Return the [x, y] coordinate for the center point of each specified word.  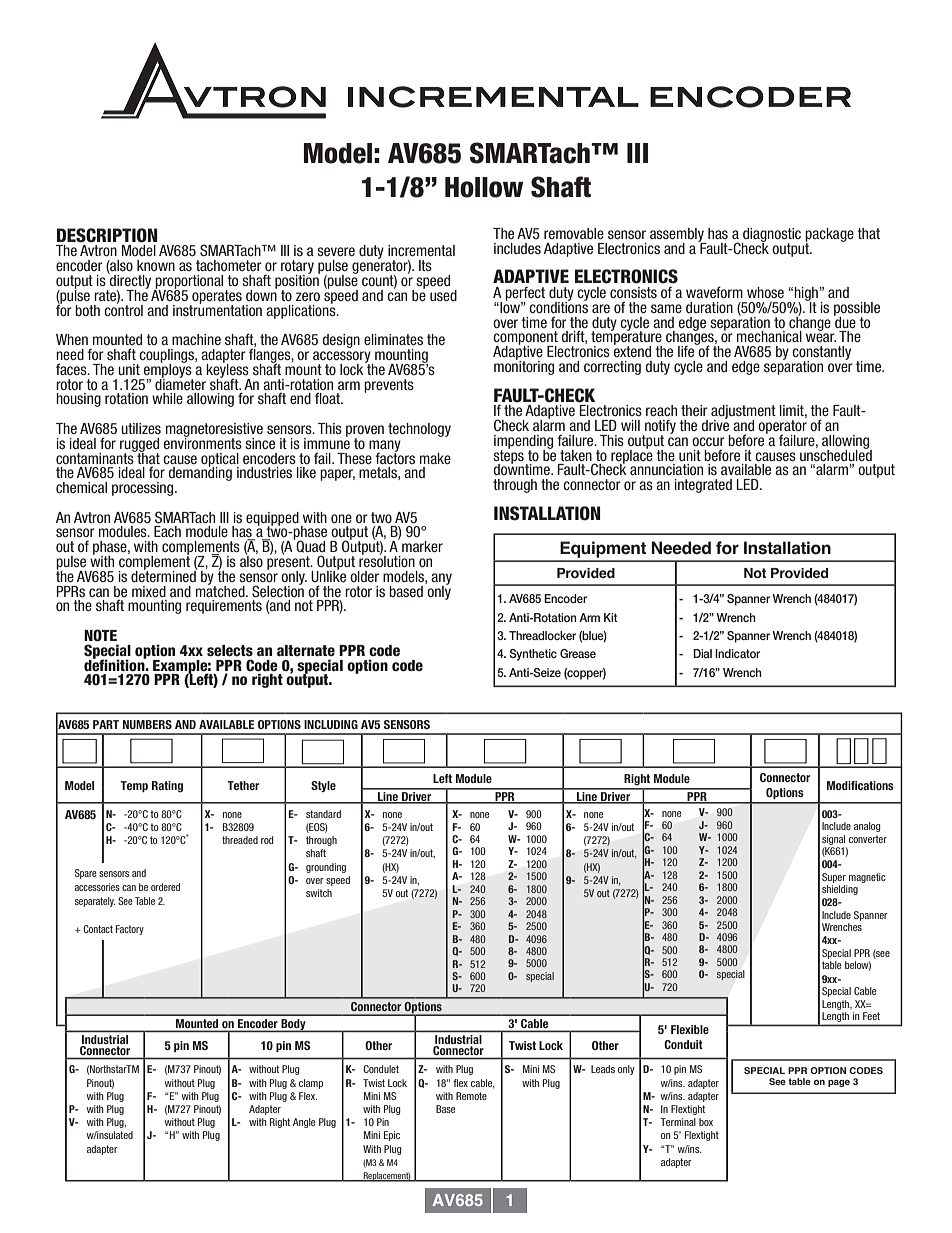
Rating [167, 787]
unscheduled [836, 454]
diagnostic [771, 236]
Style [323, 786]
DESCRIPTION [107, 235]
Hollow [484, 187]
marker [422, 546]
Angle [304, 1123]
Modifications [860, 785]
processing [144, 489]
